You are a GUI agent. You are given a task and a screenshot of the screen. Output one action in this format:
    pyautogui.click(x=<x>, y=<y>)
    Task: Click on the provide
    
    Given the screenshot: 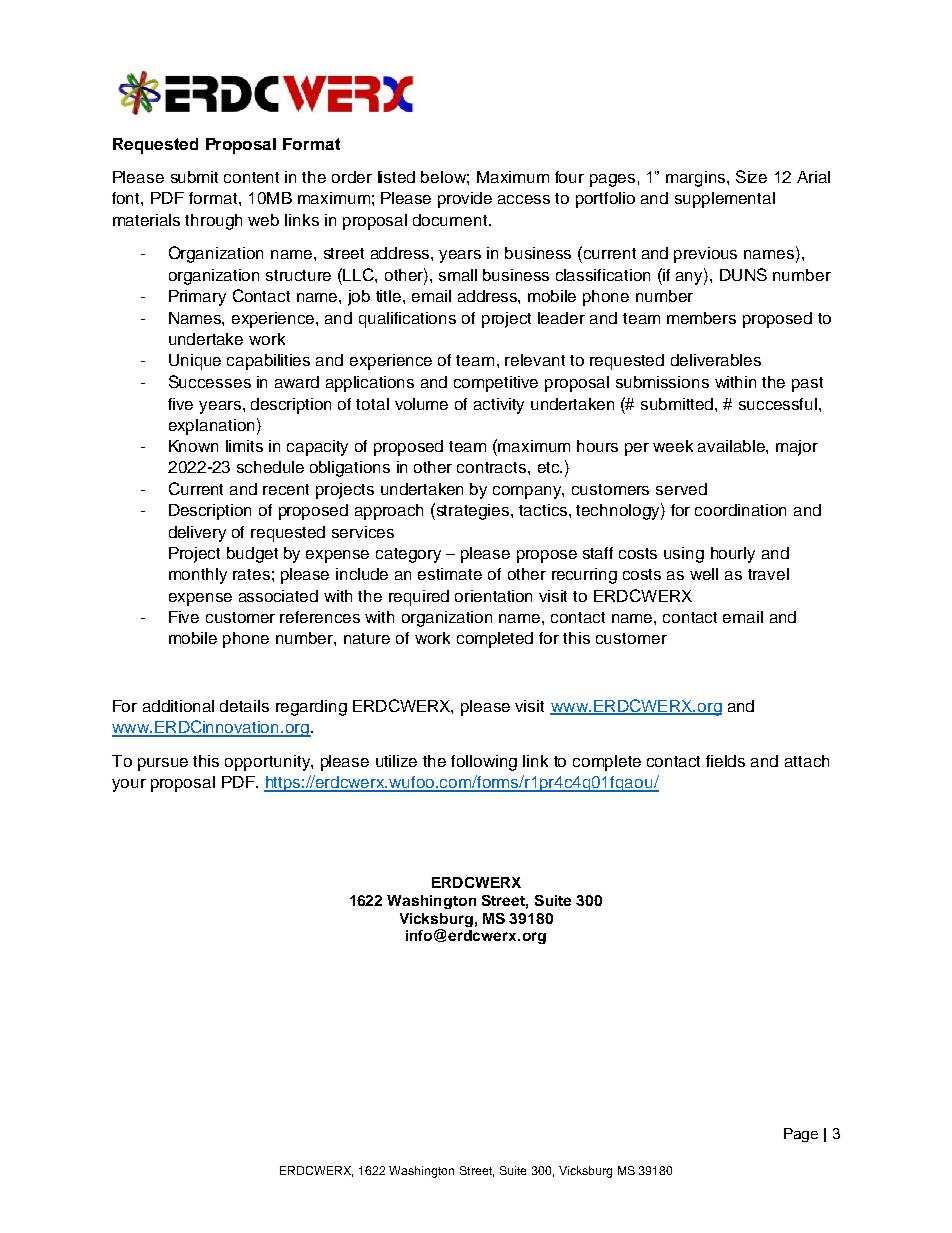 What is the action you would take?
    pyautogui.click(x=465, y=200)
